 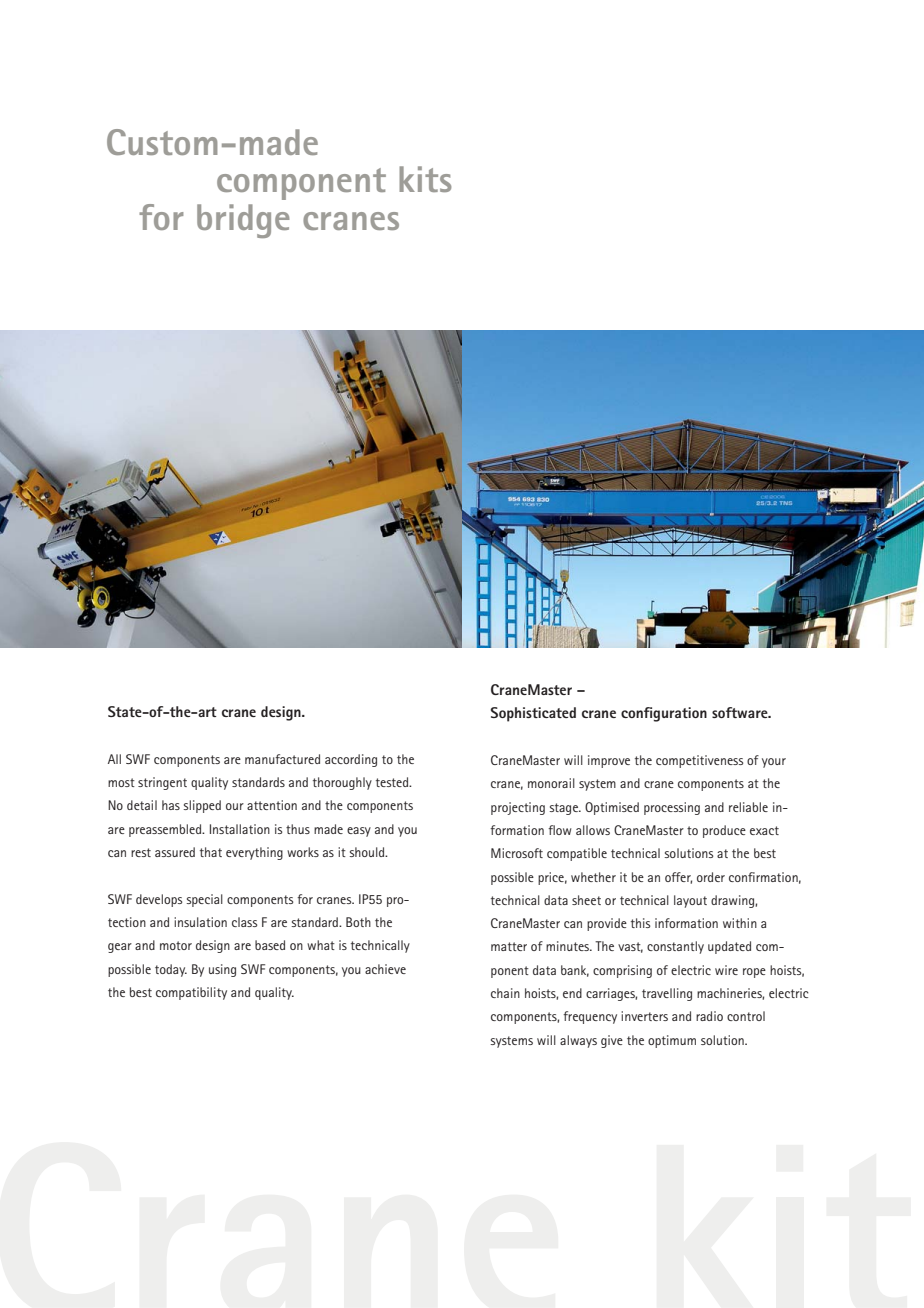 What do you see at coordinates (533, 714) in the page?
I see `Sophisticated` at bounding box center [533, 714].
